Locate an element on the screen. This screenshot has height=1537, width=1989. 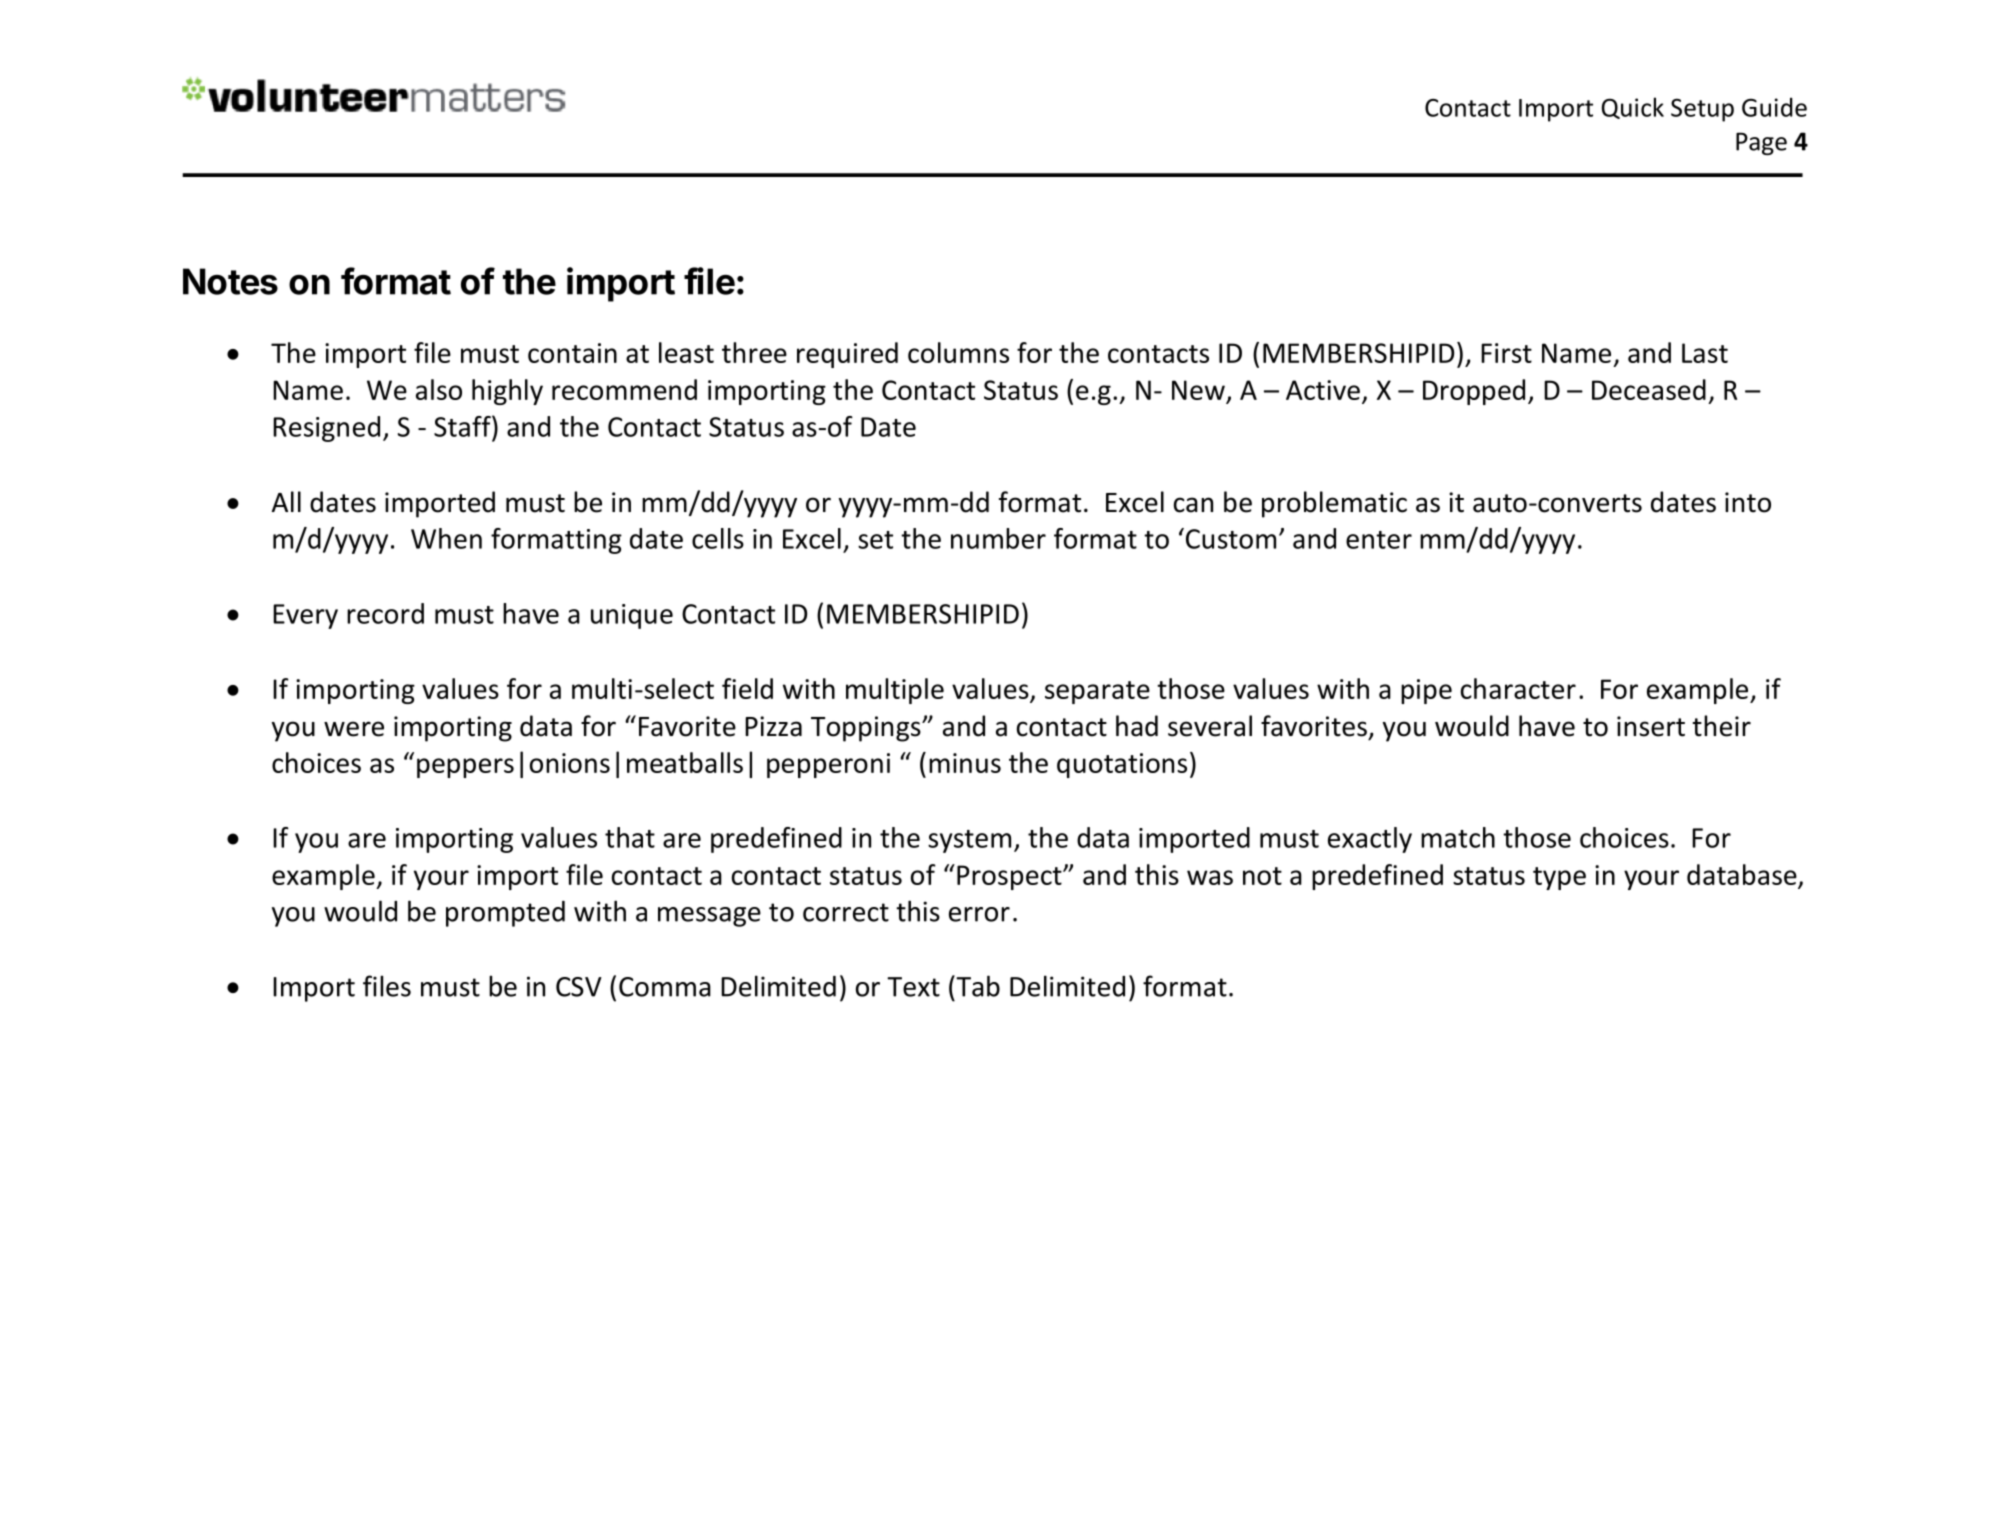
minus is located at coordinates (965, 763).
